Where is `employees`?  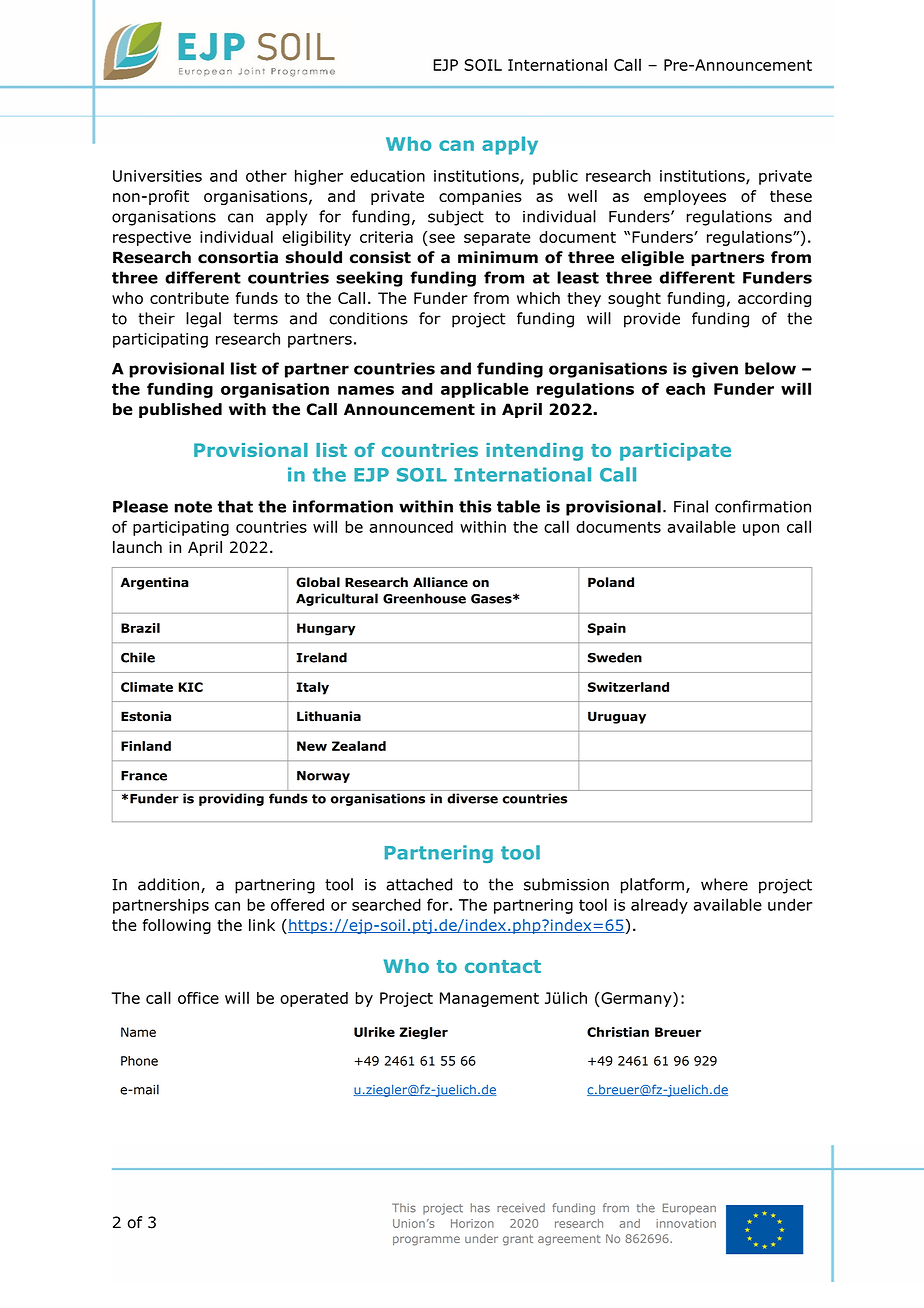 employees is located at coordinates (685, 197).
